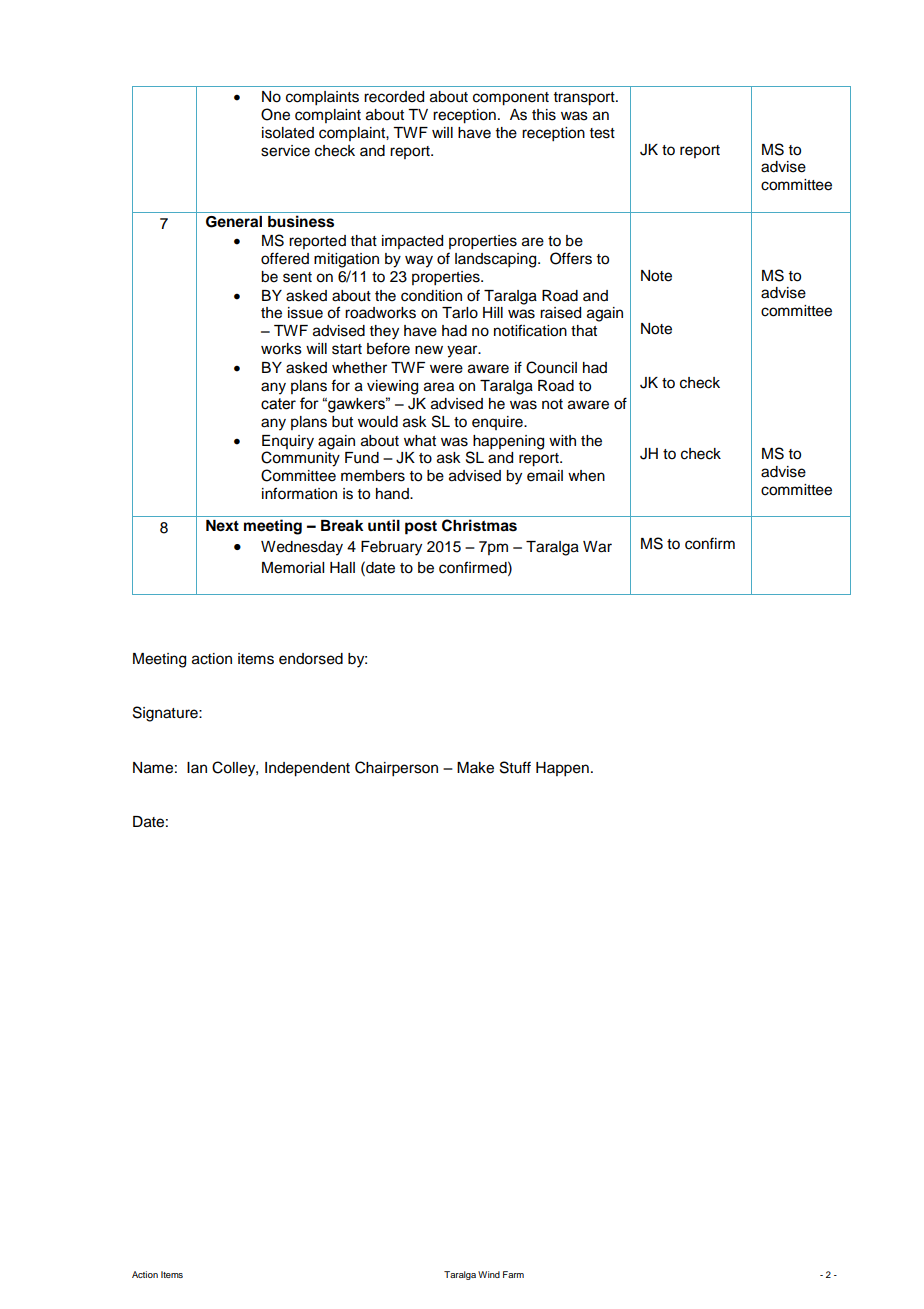  Describe the element at coordinates (396, 769) in the image. I see `Chairperson` at that location.
